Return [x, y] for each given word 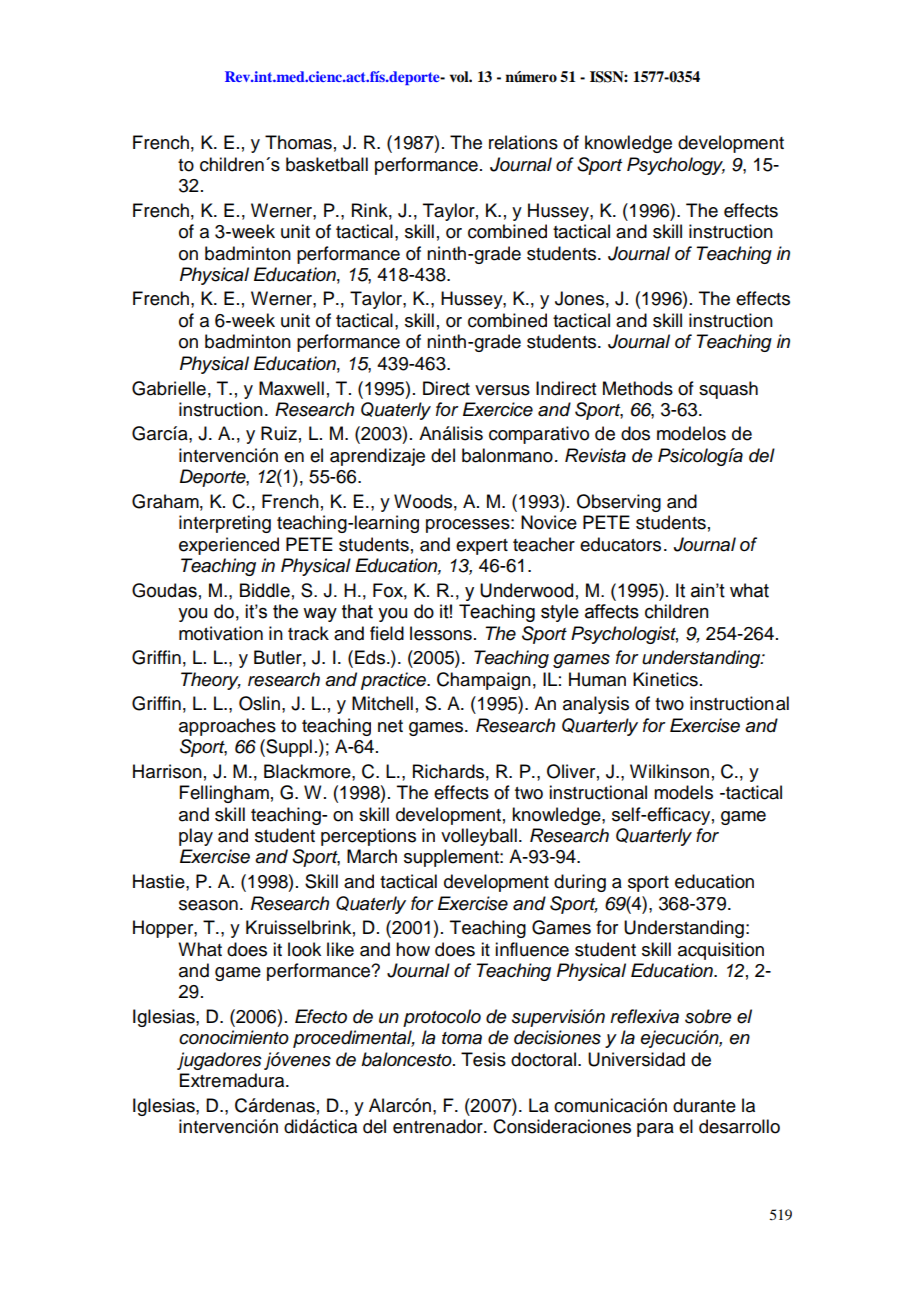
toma [462, 1038]
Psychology [676, 166]
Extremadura [233, 1080]
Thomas [298, 142]
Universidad [636, 1059]
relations [523, 142]
